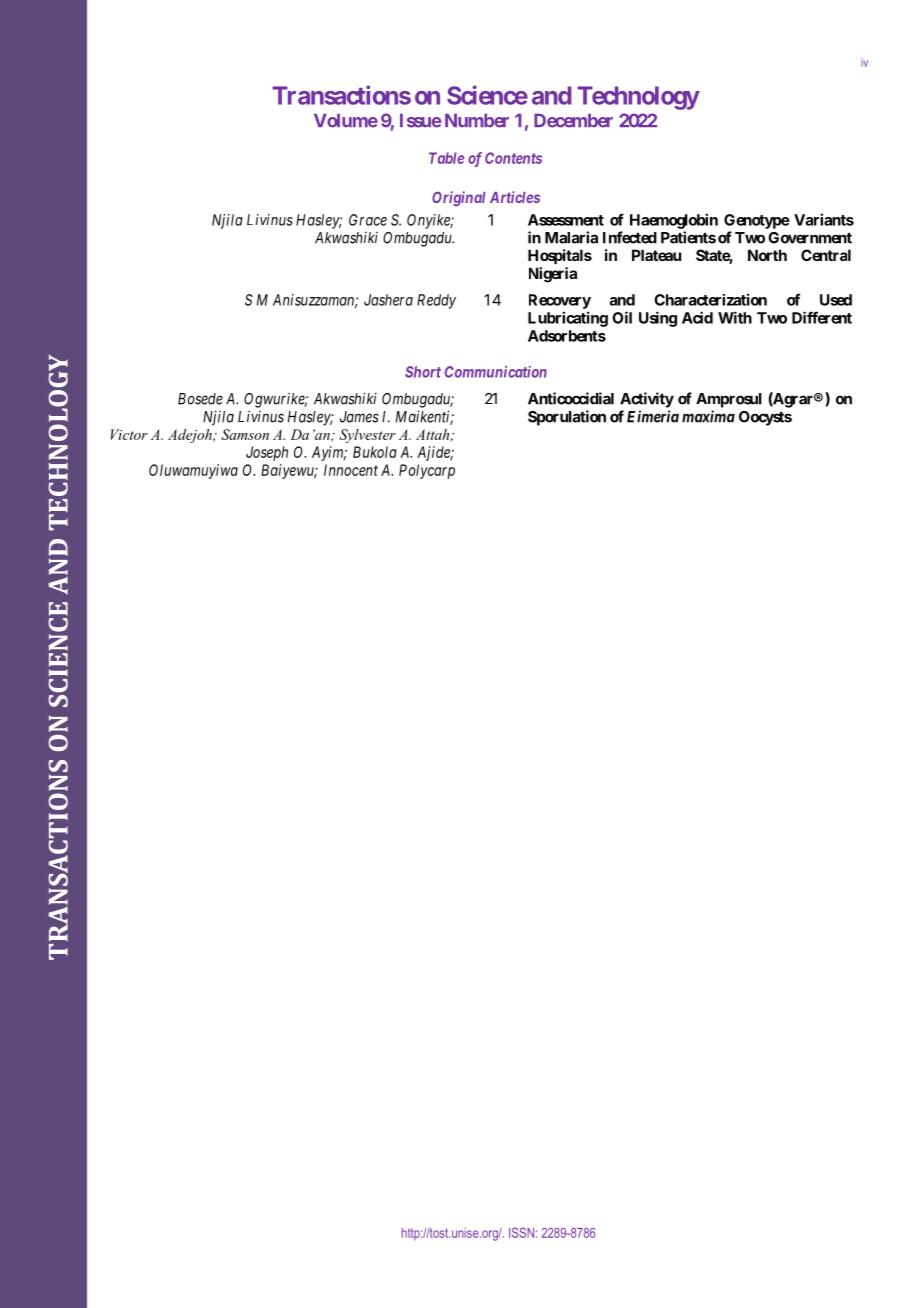 Image resolution: width=924 pixels, height=1308 pixels. Describe the element at coordinates (427, 471) in the screenshot. I see `Polycarp` at that location.
